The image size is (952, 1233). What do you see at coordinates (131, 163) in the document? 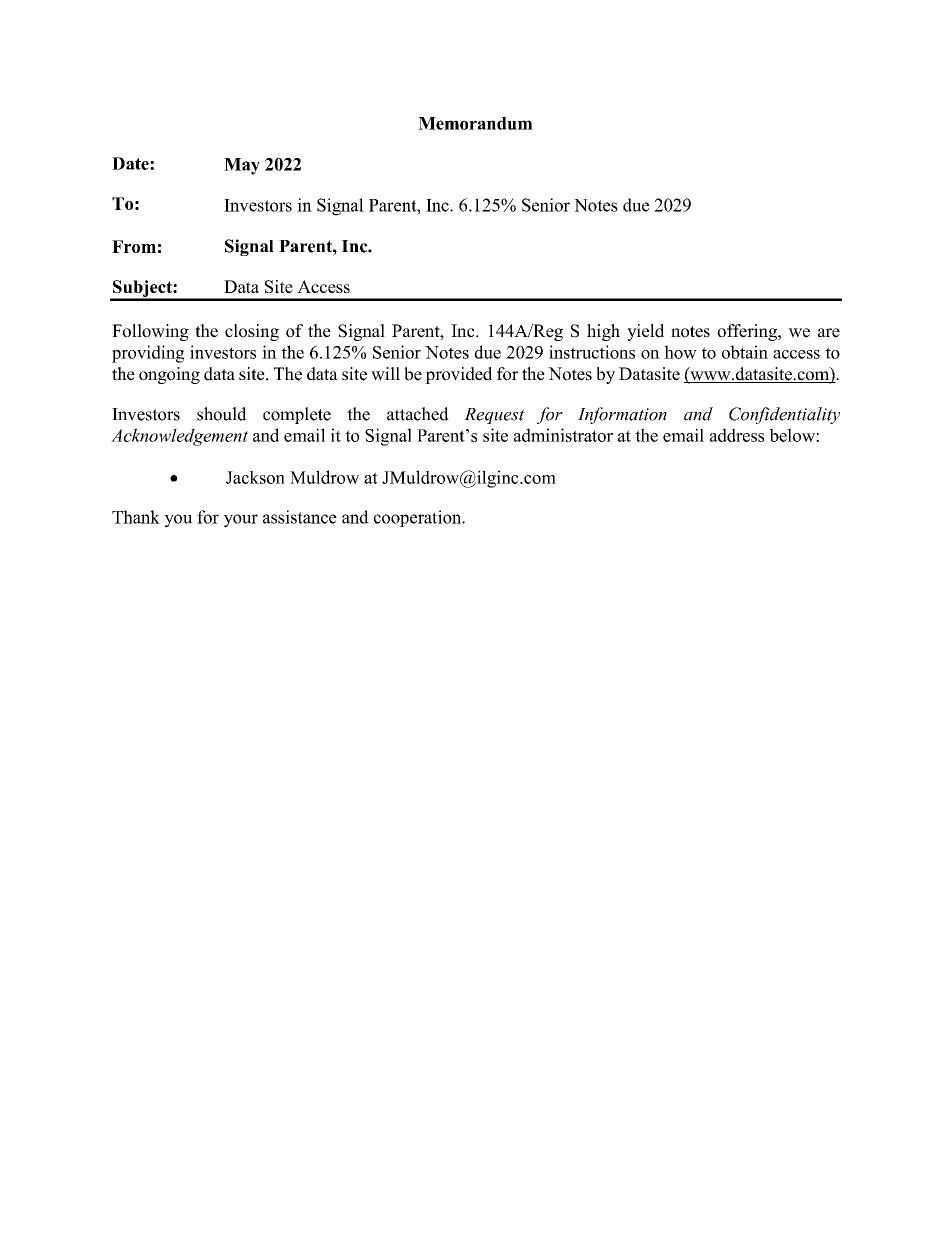
I see `Date` at bounding box center [131, 163].
